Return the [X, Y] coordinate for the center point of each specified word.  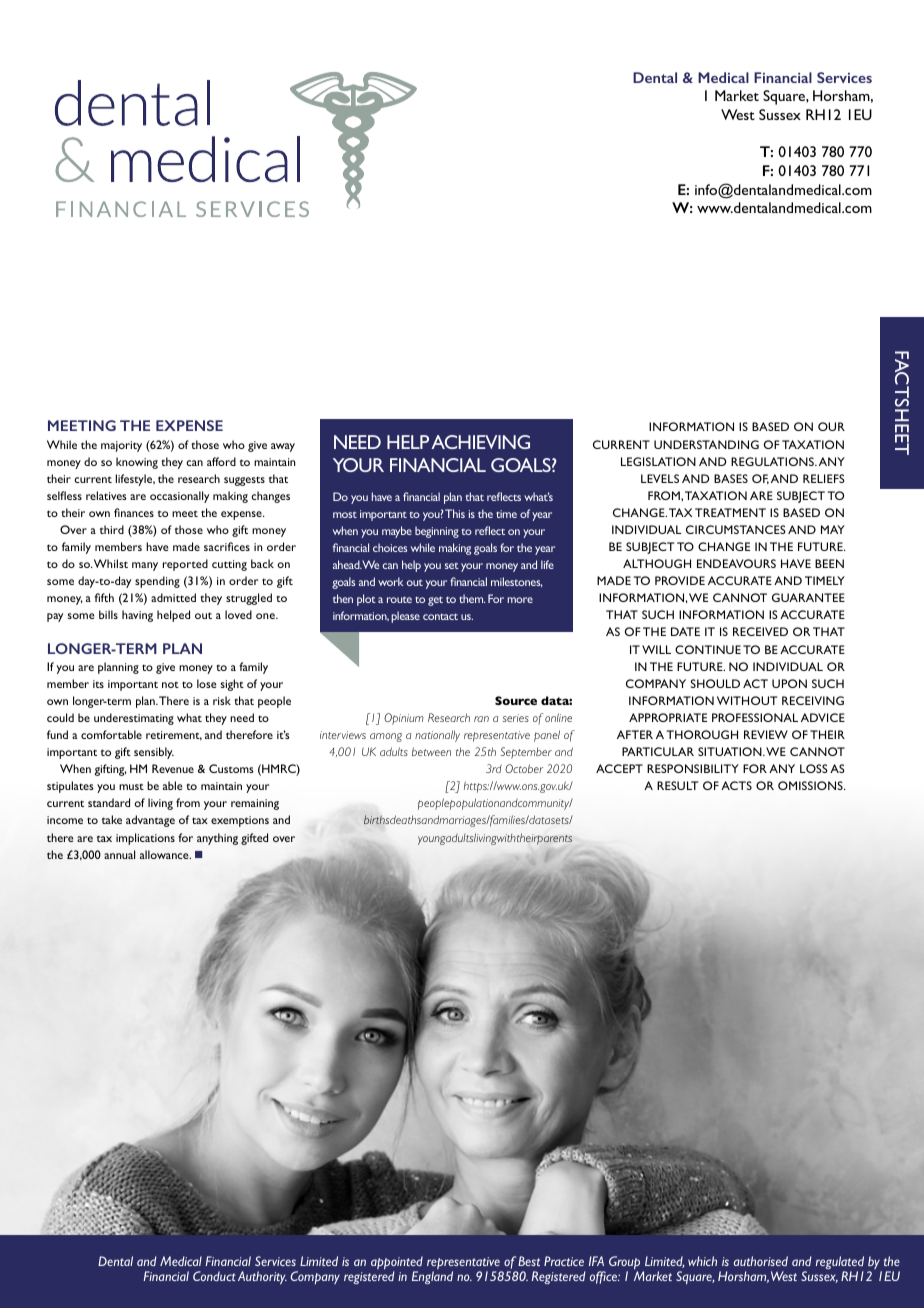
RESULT [677, 785]
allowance [165, 854]
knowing [137, 463]
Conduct [214, 1276]
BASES [731, 478]
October [524, 768]
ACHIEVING [480, 442]
